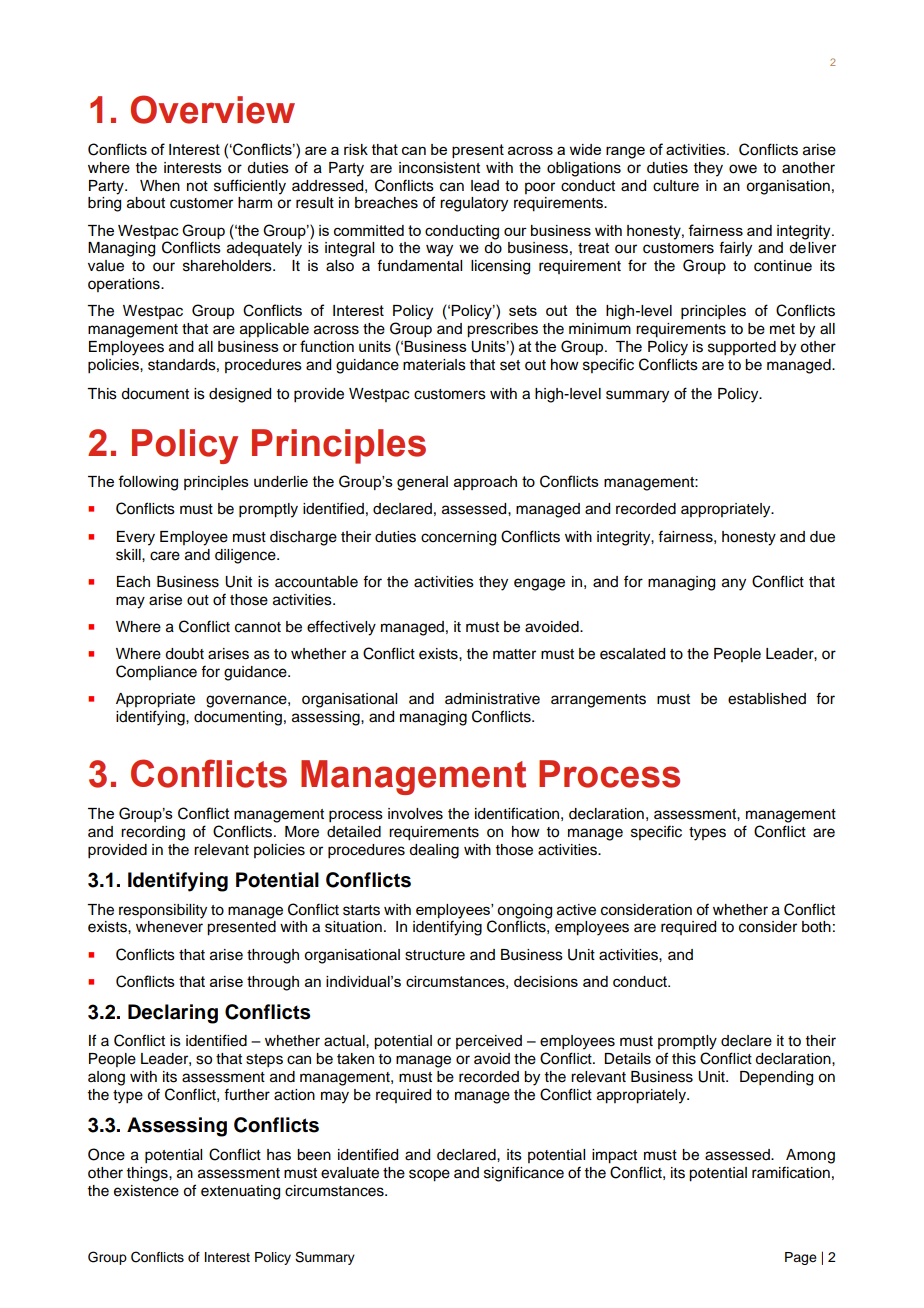 This document has height=1308, width=924. I want to click on Overview, so click(213, 109).
